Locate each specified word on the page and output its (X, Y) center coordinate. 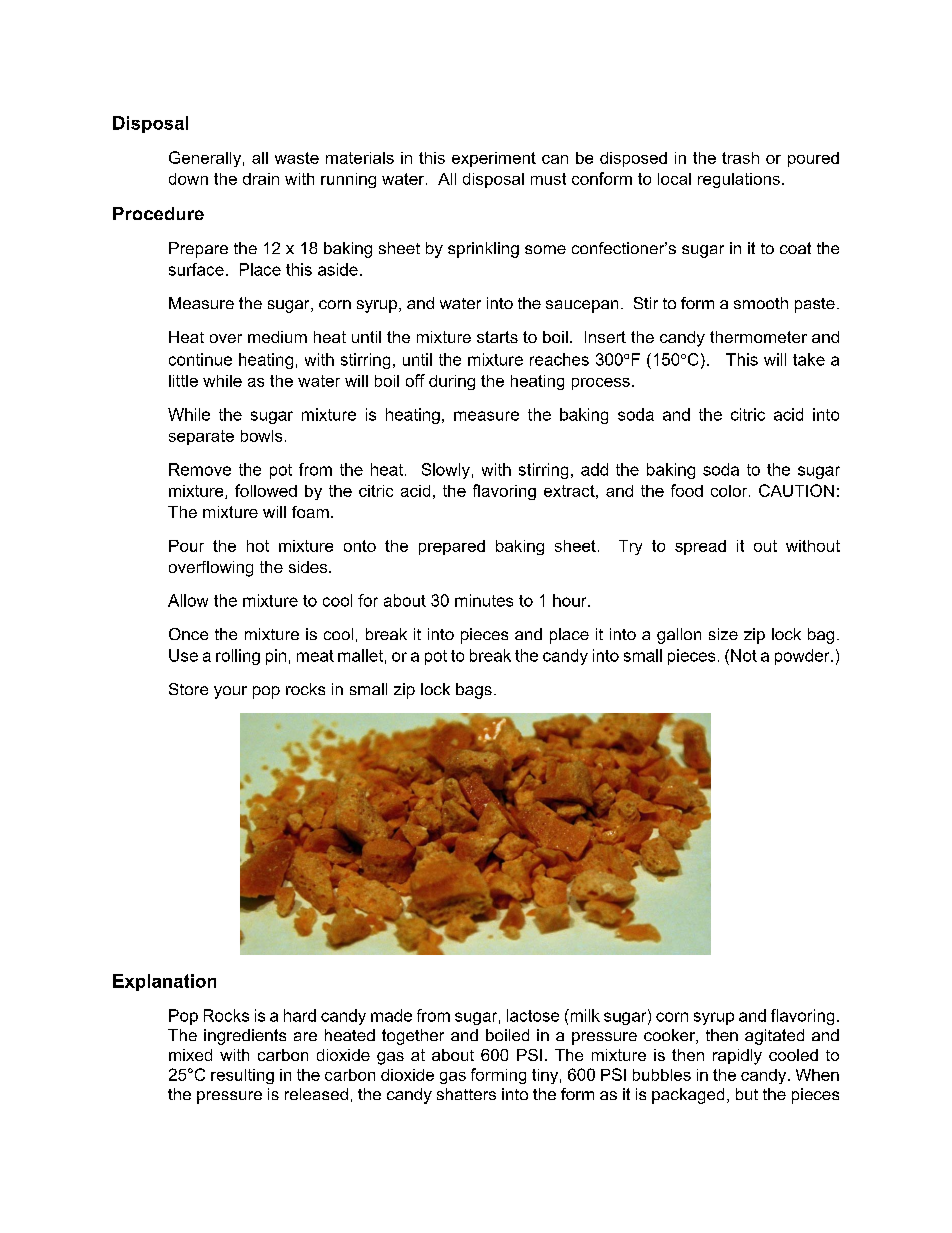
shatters (466, 1094)
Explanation (164, 982)
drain (261, 179)
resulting (242, 1076)
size (723, 634)
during (452, 382)
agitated (774, 1037)
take (809, 359)
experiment (494, 159)
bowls (261, 436)
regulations (739, 180)
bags (474, 691)
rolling (238, 657)
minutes (484, 600)
